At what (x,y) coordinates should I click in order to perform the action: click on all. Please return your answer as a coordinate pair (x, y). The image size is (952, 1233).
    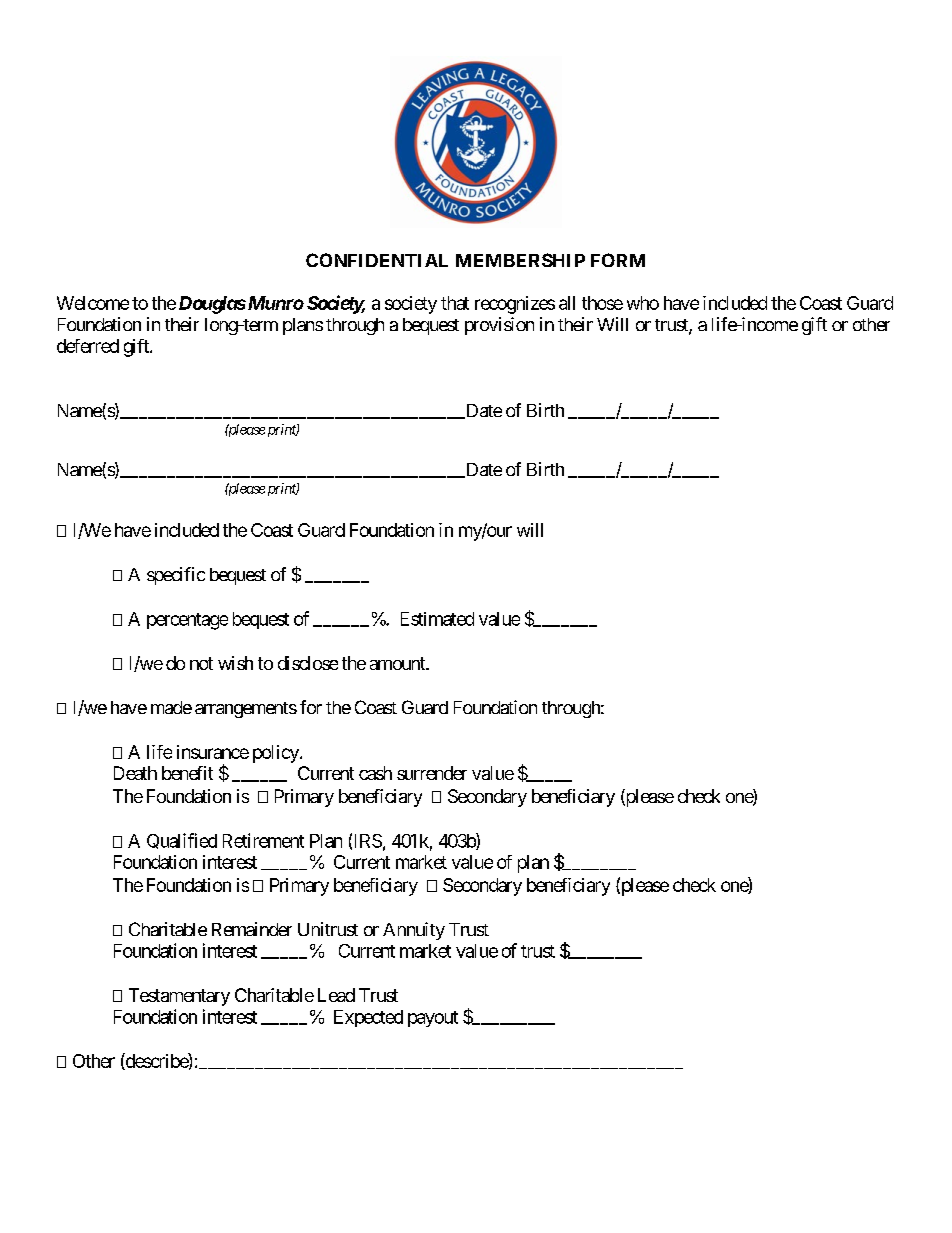
    Looking at the image, I should click on (567, 303).
